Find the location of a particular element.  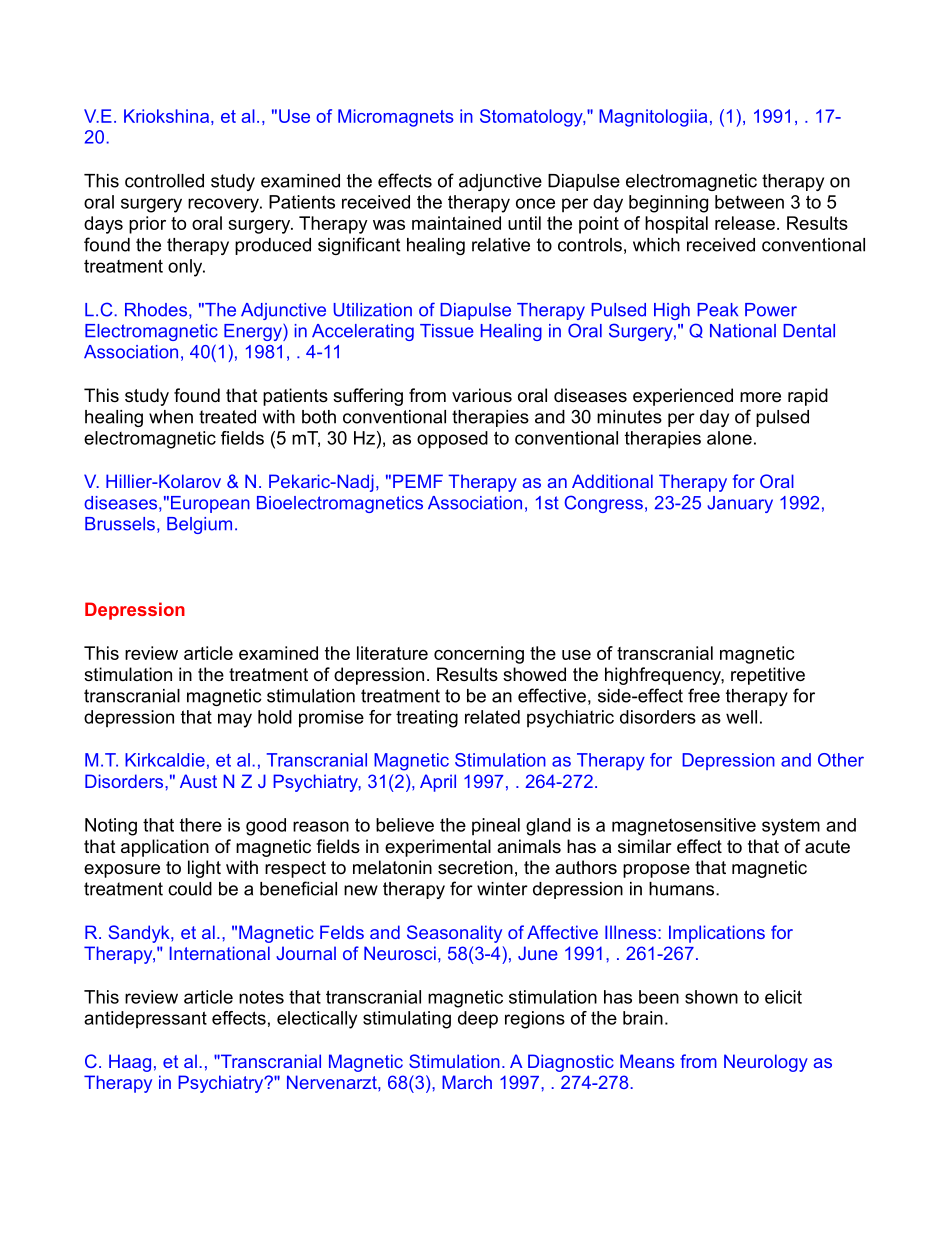

may is located at coordinates (235, 720).
